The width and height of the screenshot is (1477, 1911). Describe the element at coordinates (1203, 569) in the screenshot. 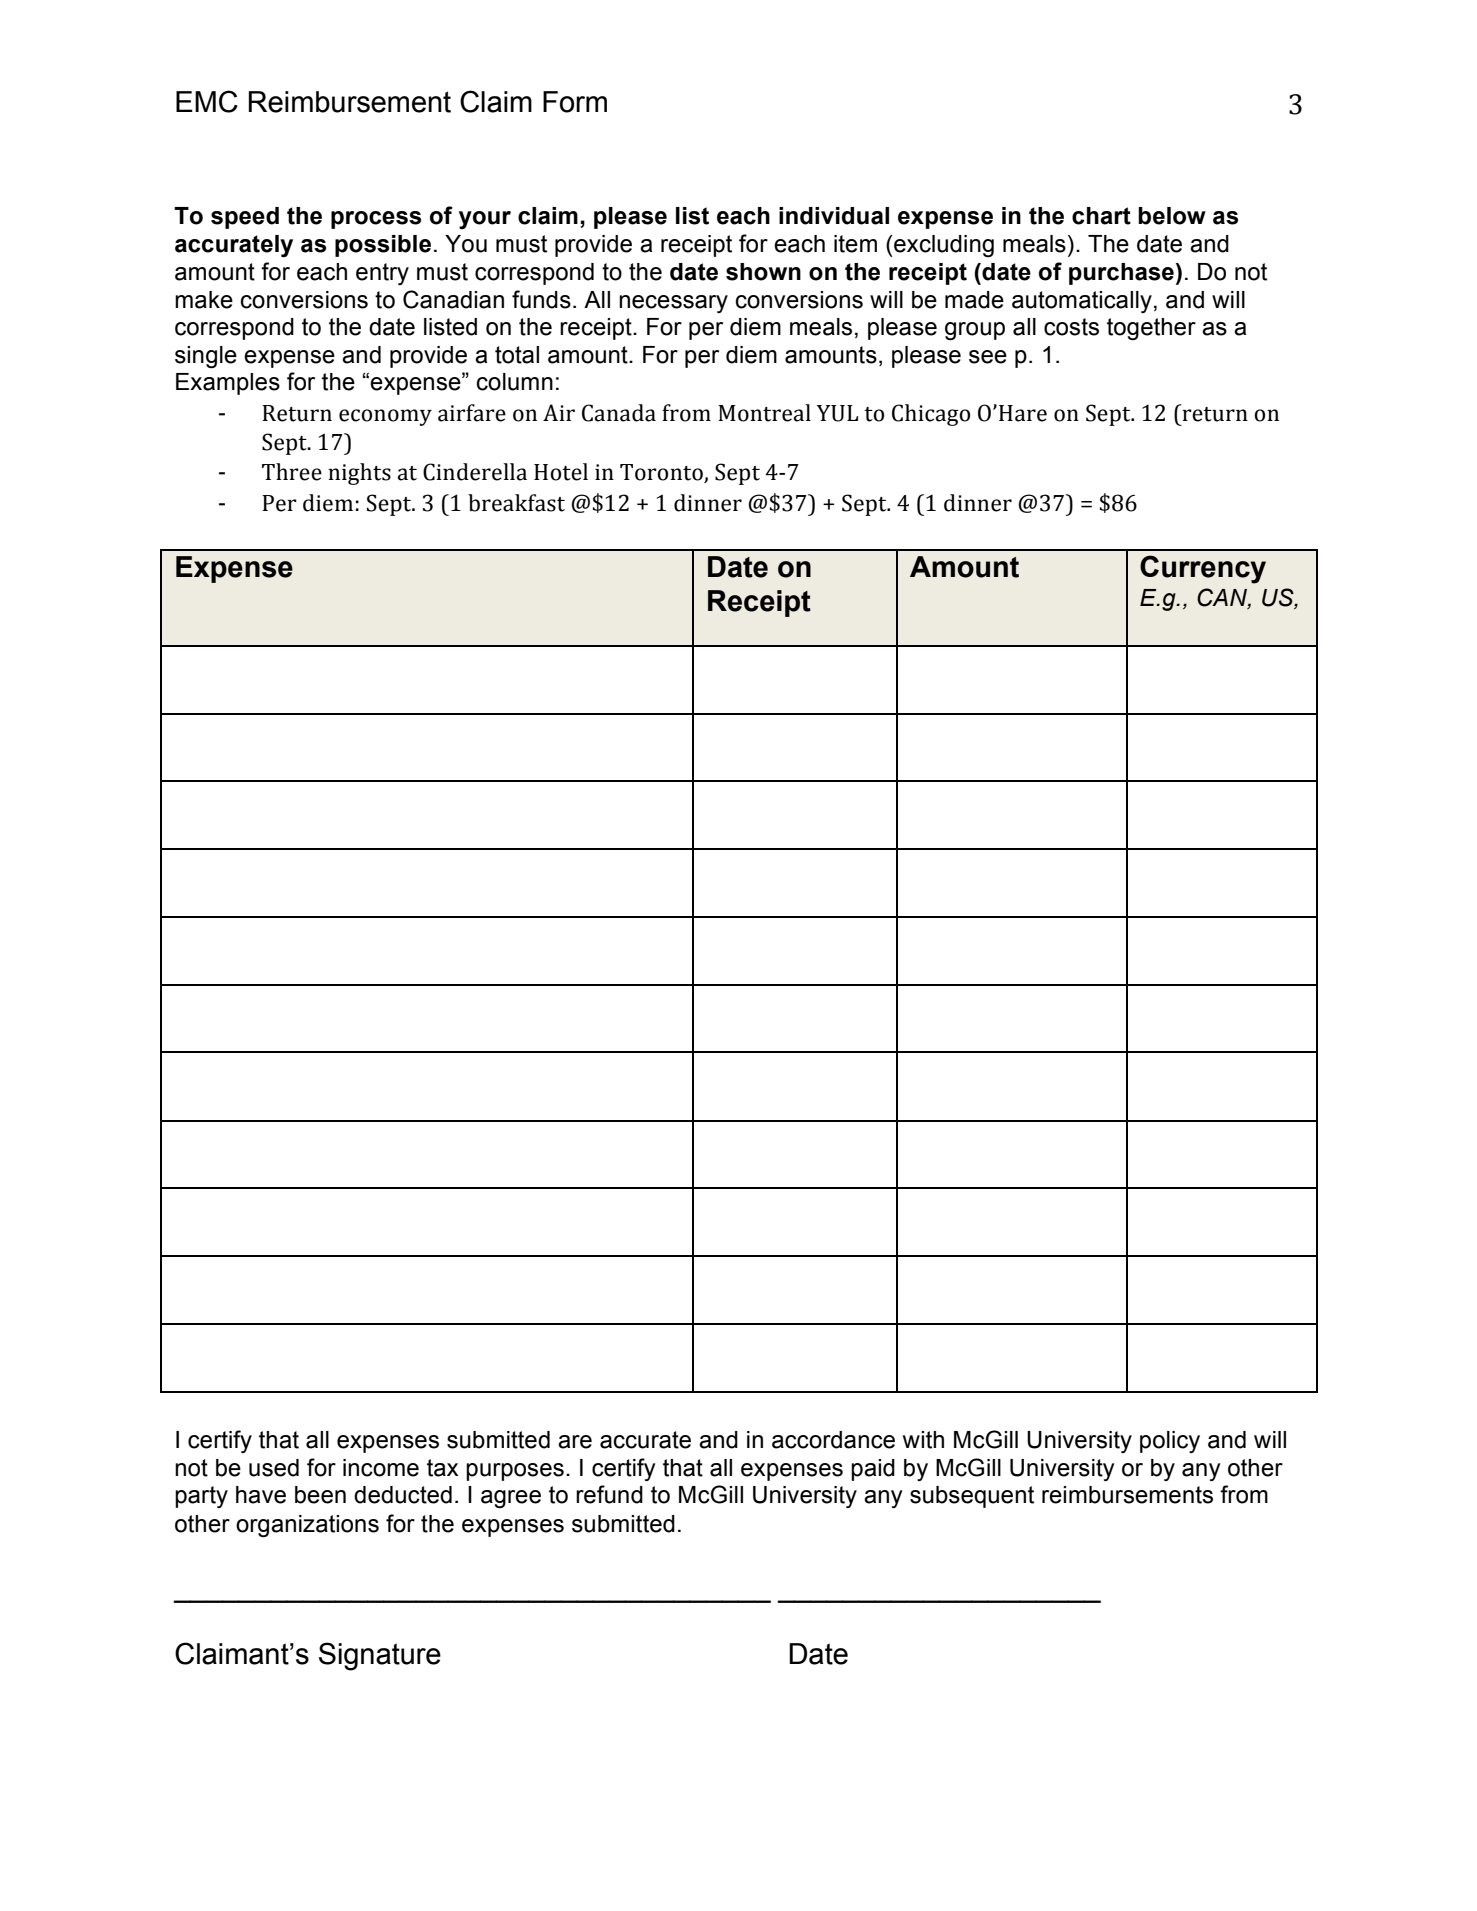

I see `Currency` at that location.
